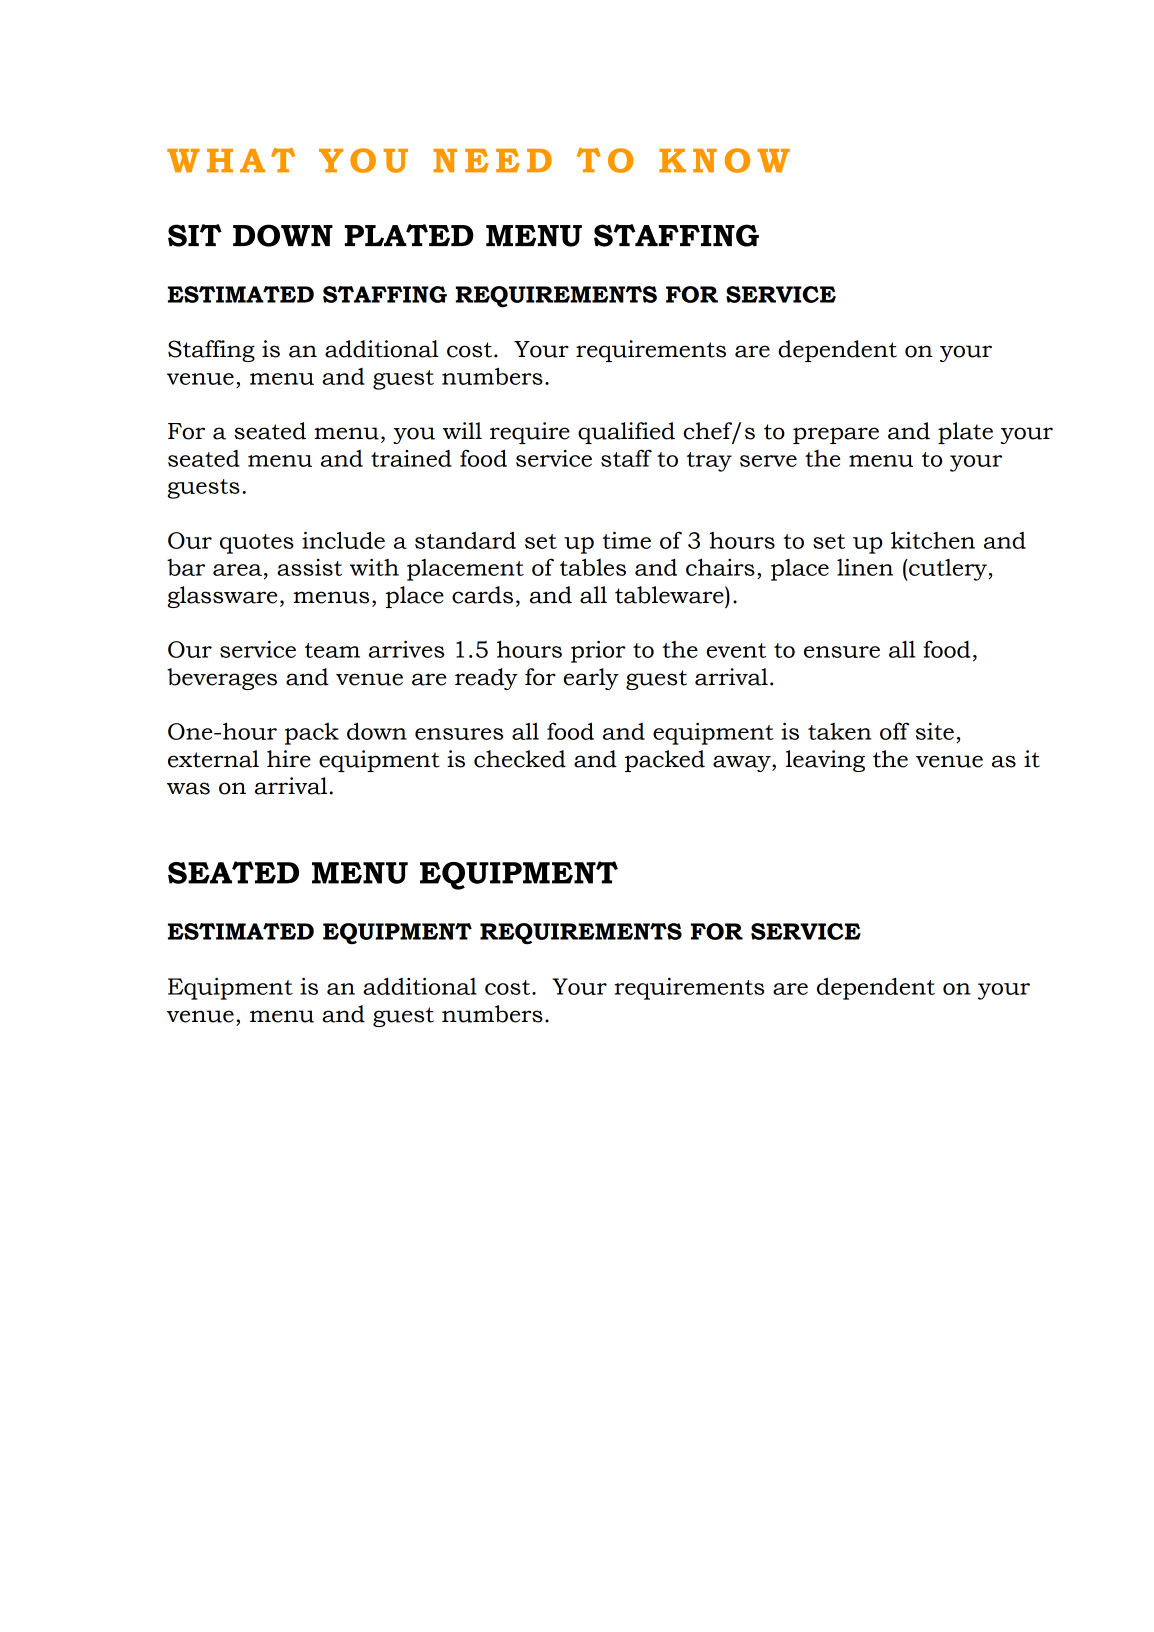 Image resolution: width=1154 pixels, height=1632 pixels. What do you see at coordinates (768, 461) in the screenshot?
I see `serve` at bounding box center [768, 461].
